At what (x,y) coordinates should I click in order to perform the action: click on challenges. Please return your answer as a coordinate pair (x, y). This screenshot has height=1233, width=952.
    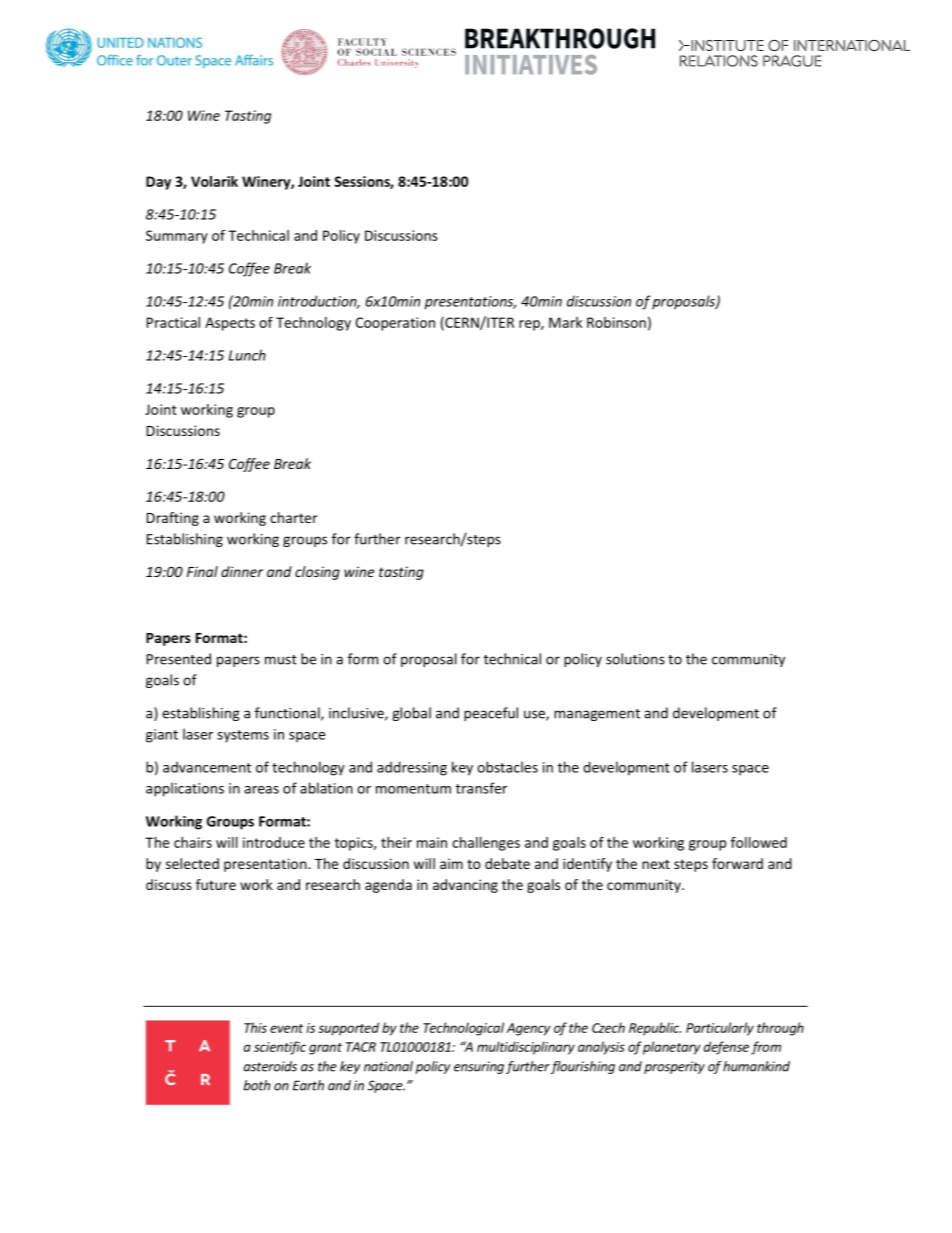
    Looking at the image, I should click on (486, 844).
